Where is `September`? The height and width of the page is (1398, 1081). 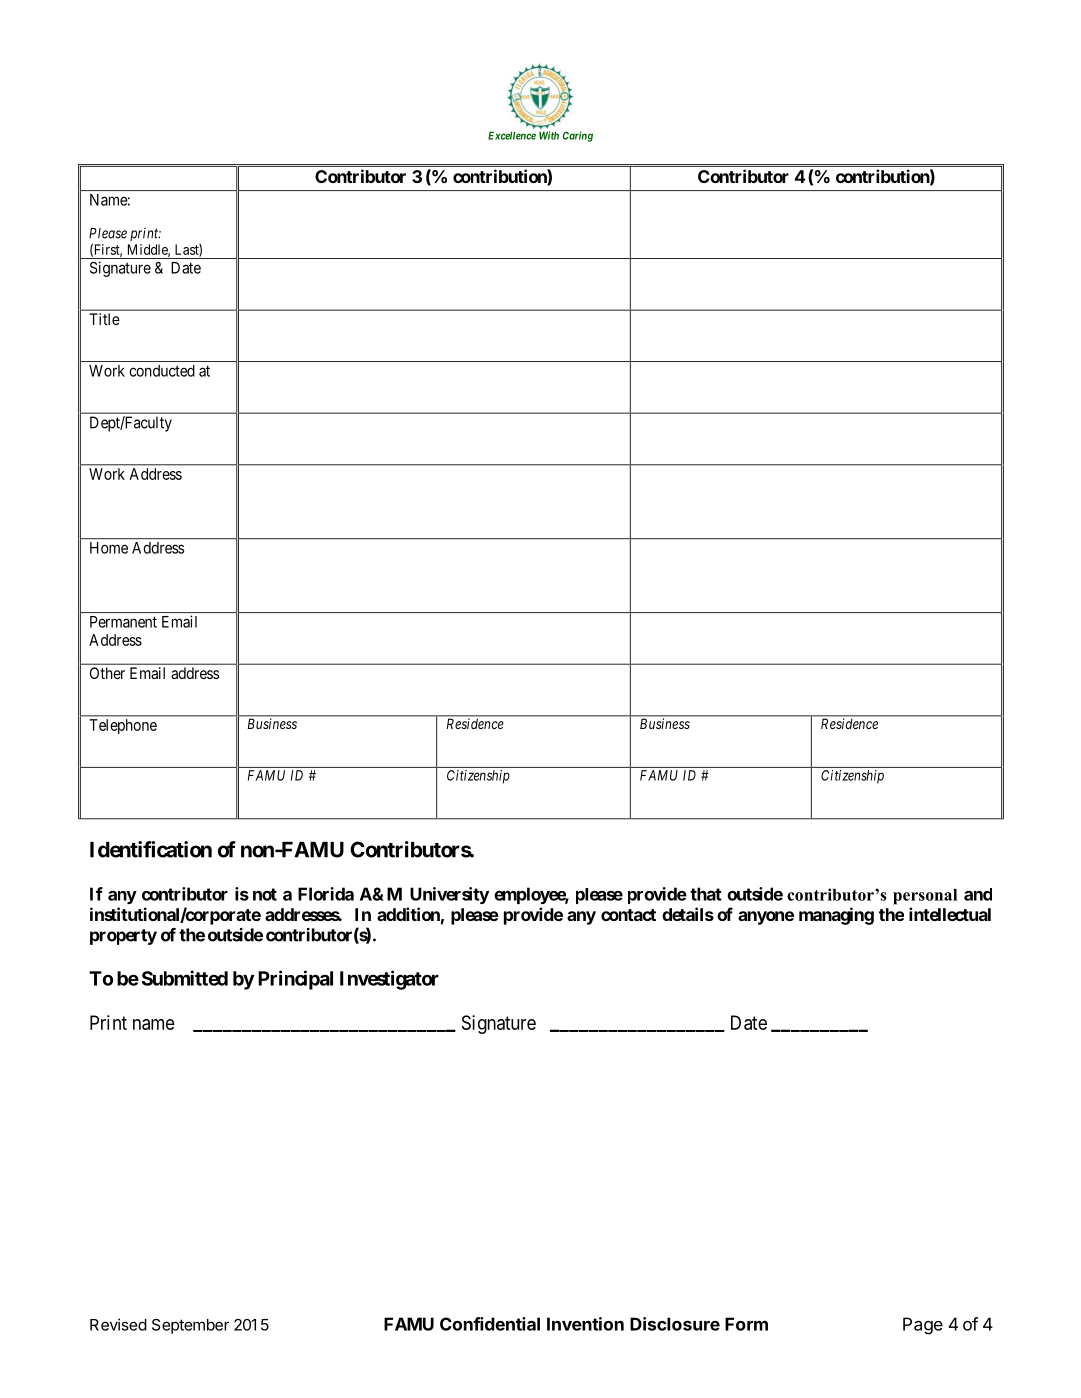 September is located at coordinates (190, 1326).
